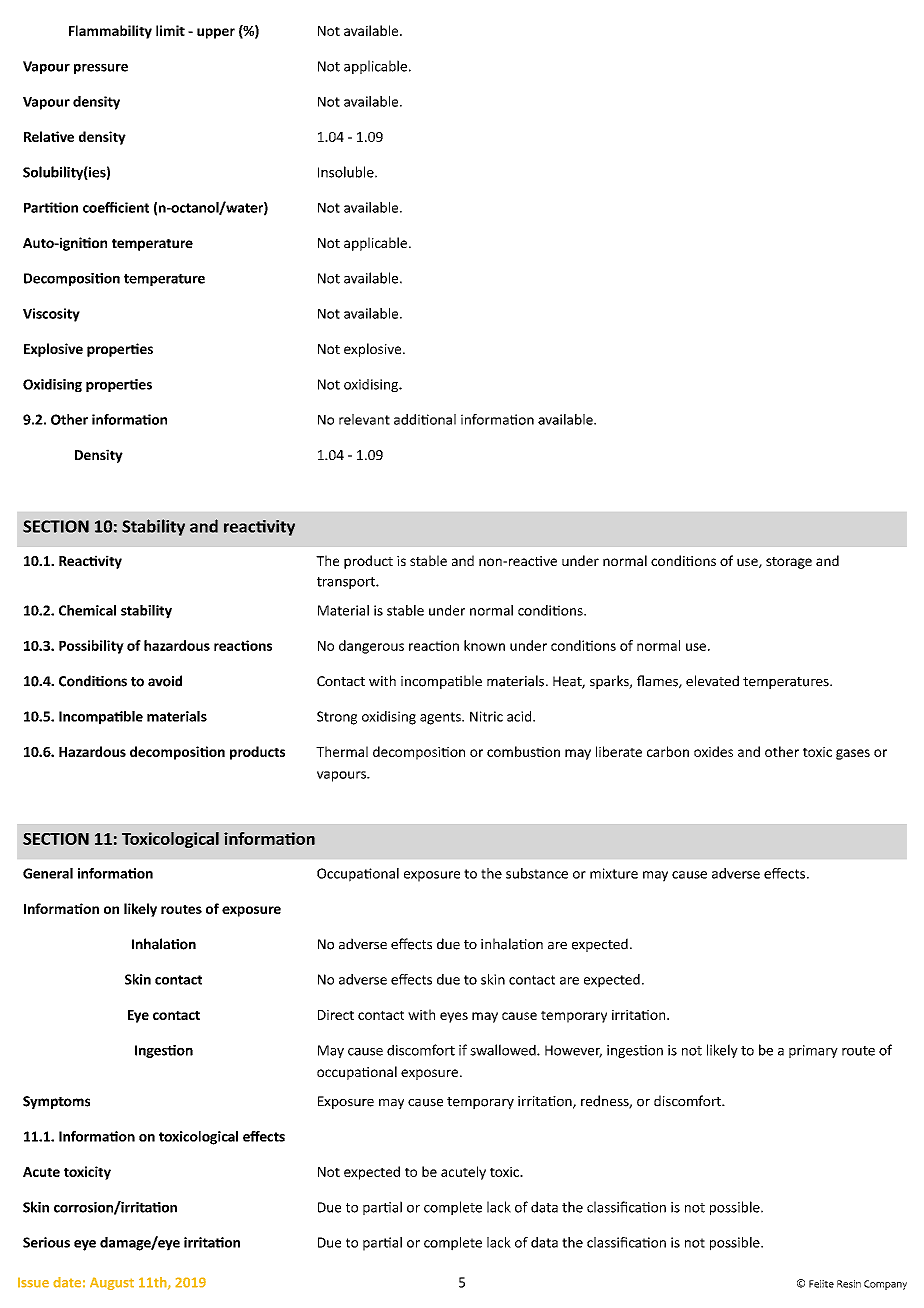 Image resolution: width=924 pixels, height=1308 pixels. Describe the element at coordinates (789, 563) in the document. I see `storage` at that location.
